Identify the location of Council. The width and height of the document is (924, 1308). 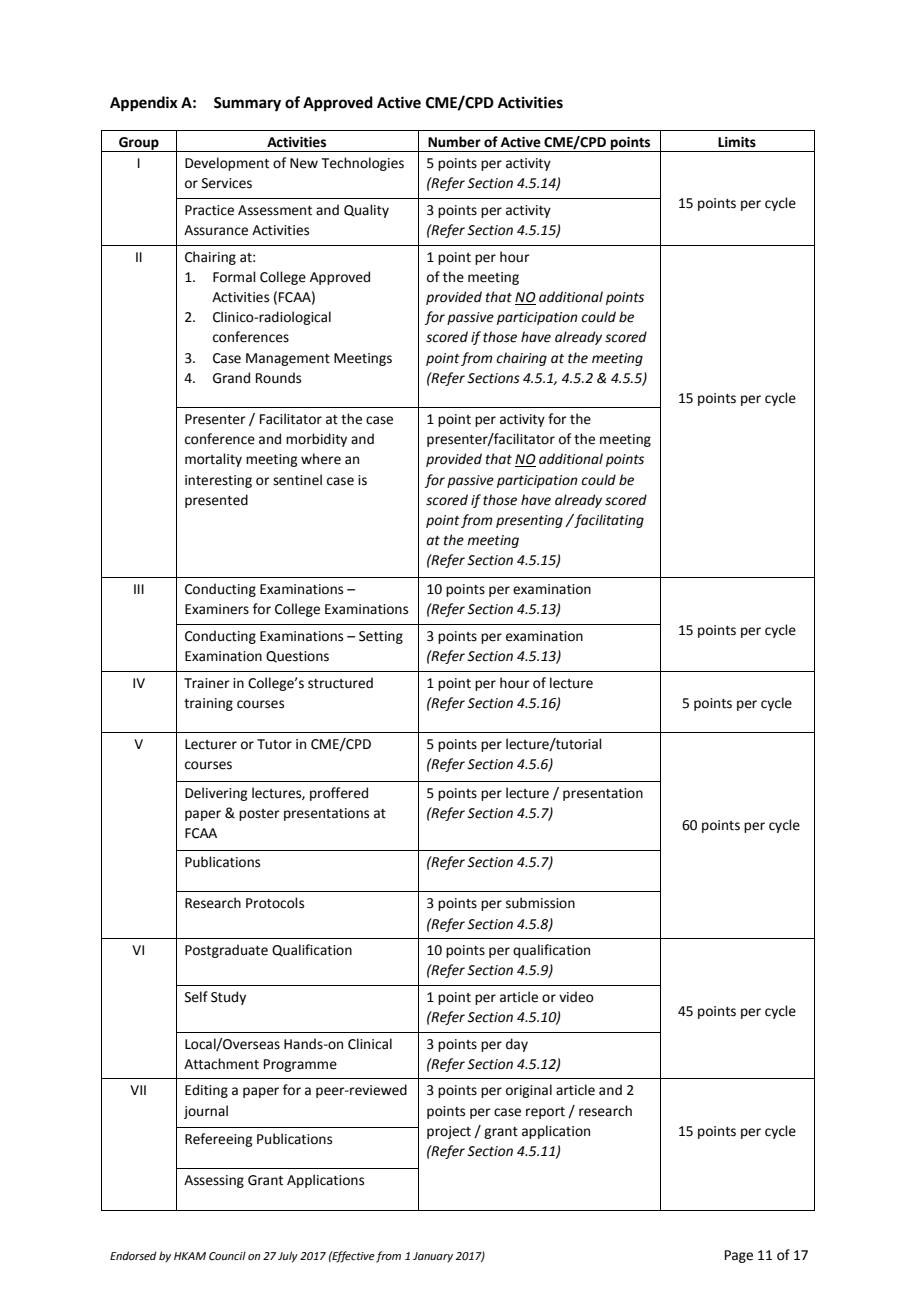
(227, 1255).
